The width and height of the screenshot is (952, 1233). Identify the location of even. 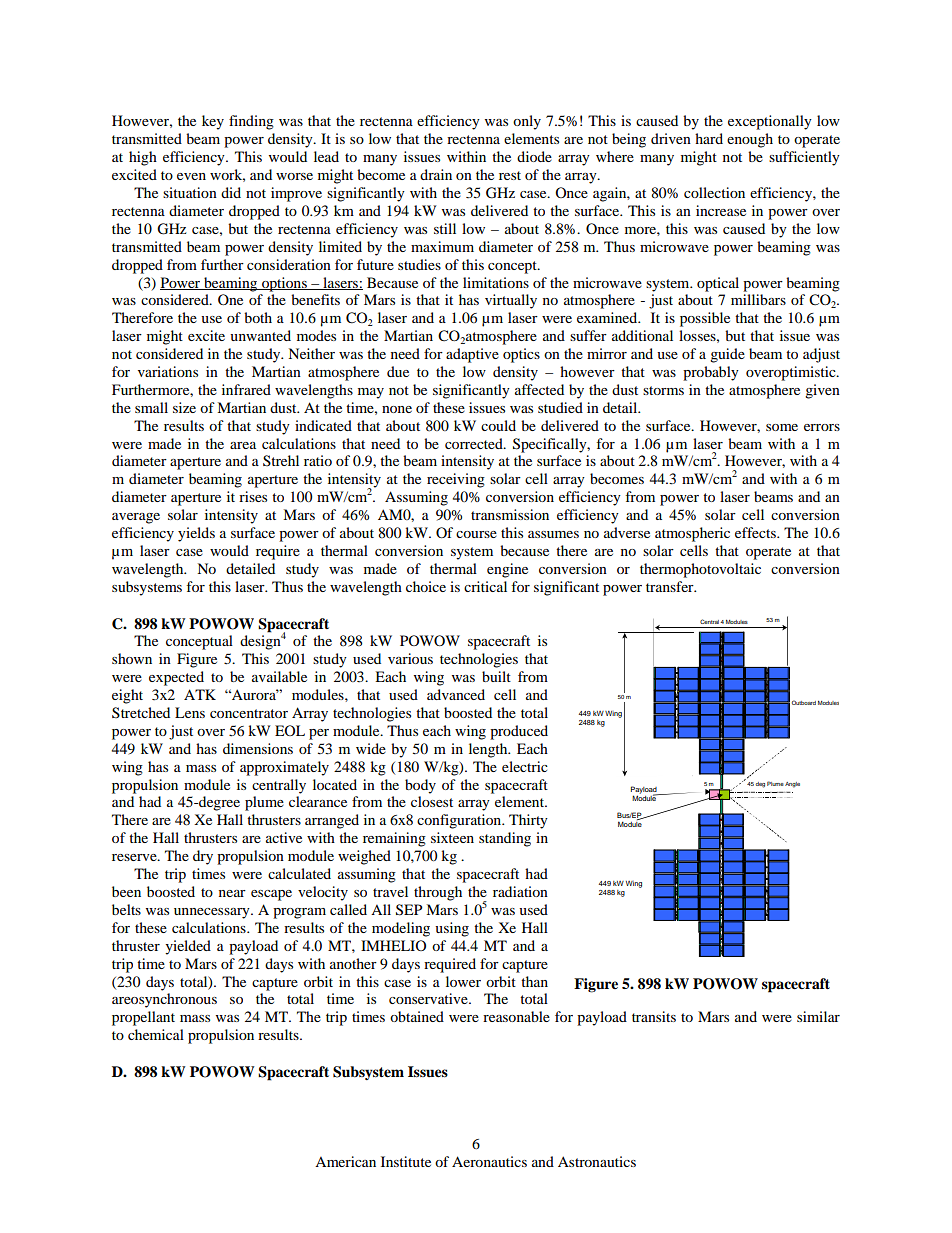
(191, 176).
